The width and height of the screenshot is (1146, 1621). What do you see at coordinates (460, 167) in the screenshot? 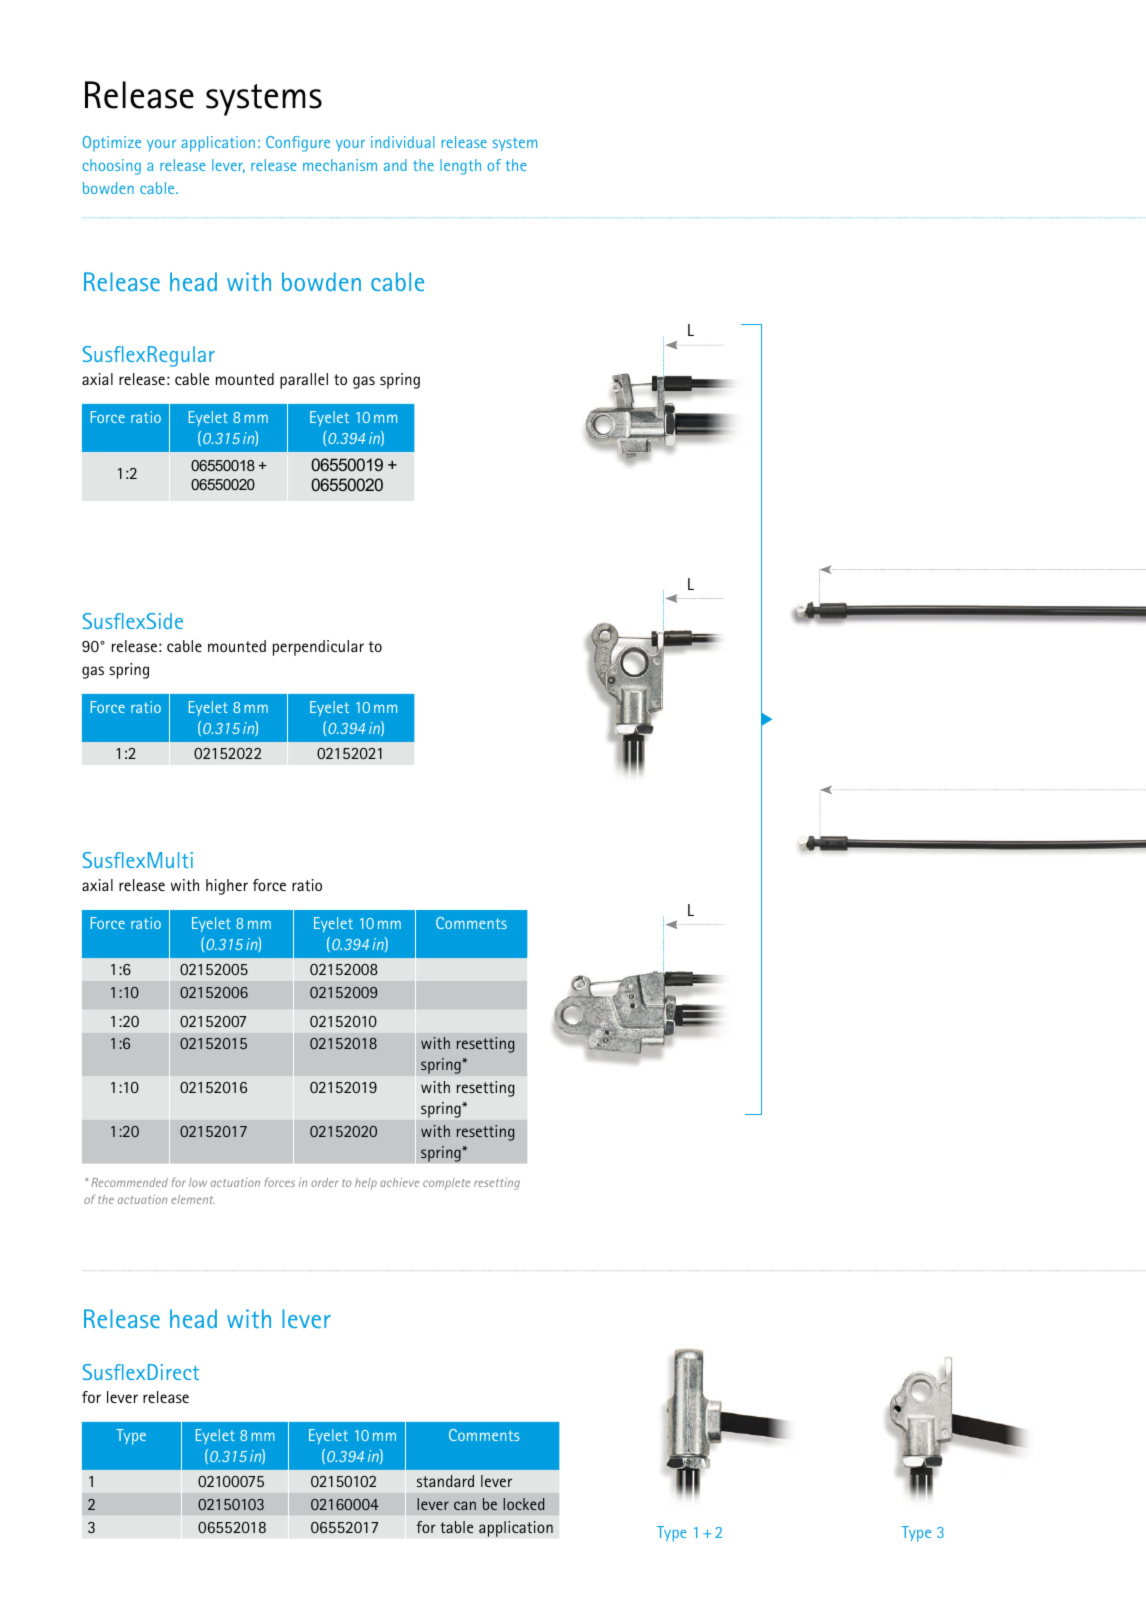
I see `length` at bounding box center [460, 167].
